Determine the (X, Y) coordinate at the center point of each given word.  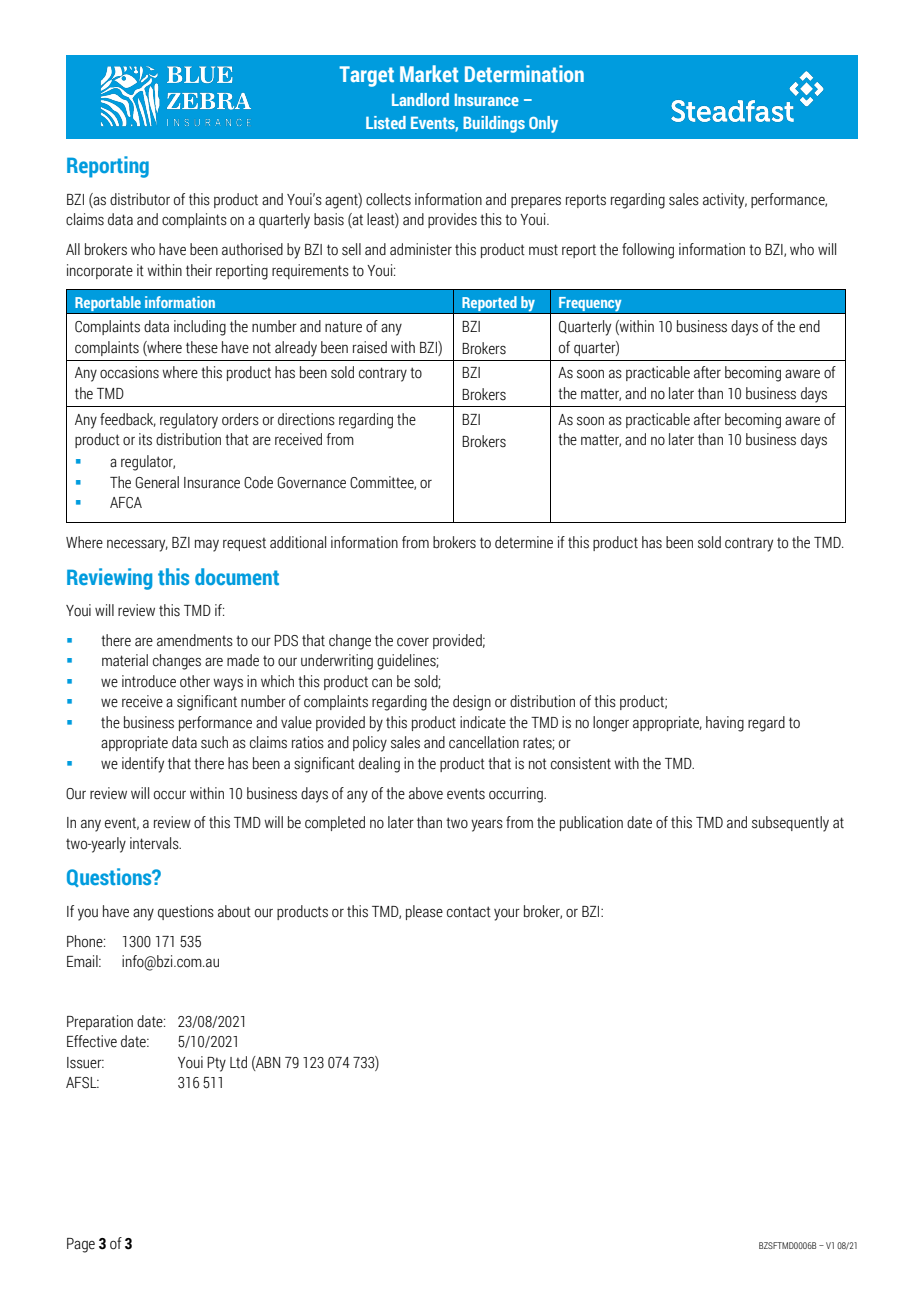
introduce (149, 681)
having (725, 724)
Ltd (238, 1062)
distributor (140, 199)
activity (725, 201)
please (424, 912)
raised (370, 347)
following (648, 251)
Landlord (420, 99)
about (234, 911)
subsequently (790, 824)
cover (413, 642)
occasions (129, 372)
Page (81, 1245)
